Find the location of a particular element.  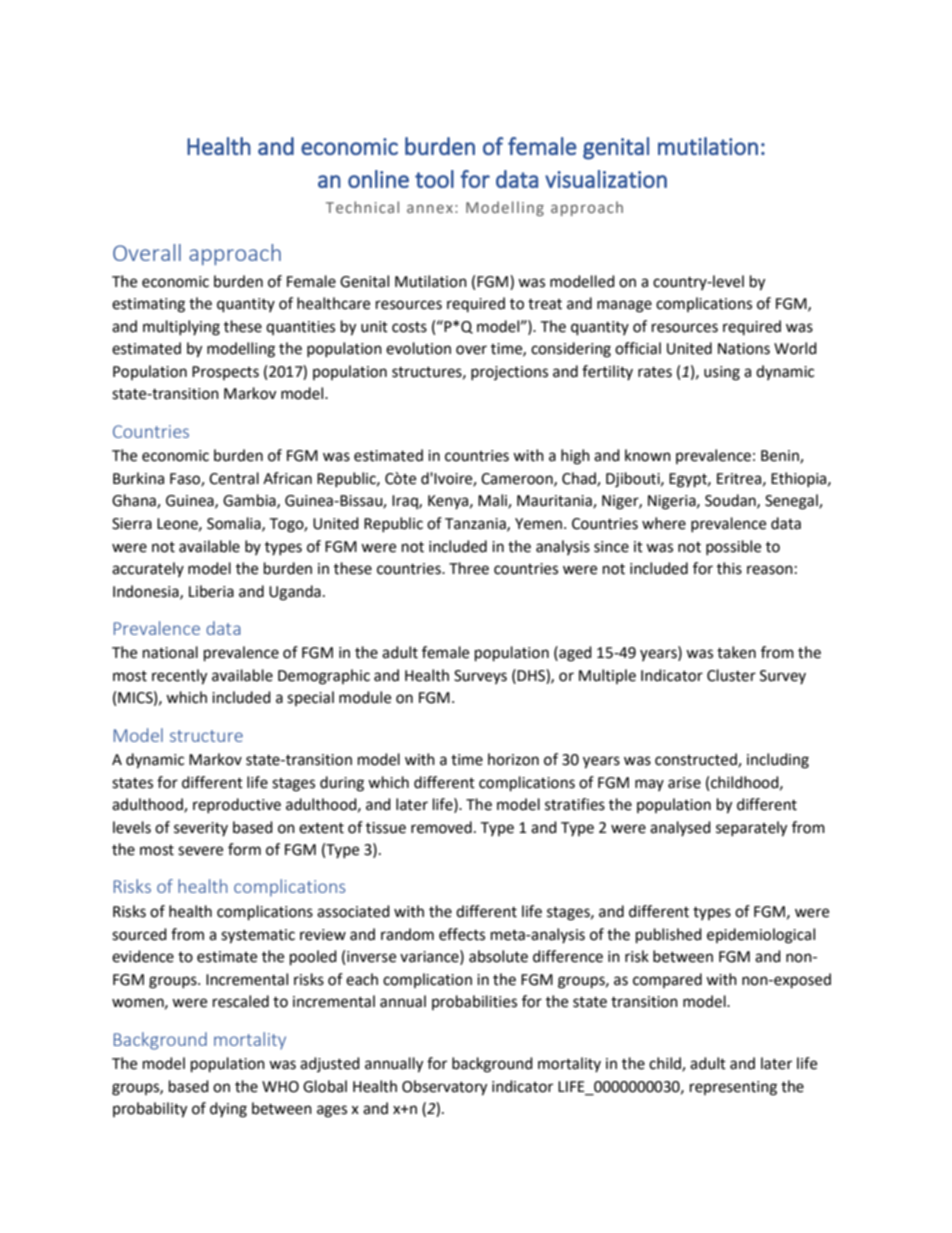

constructed is located at coordinates (697, 760).
